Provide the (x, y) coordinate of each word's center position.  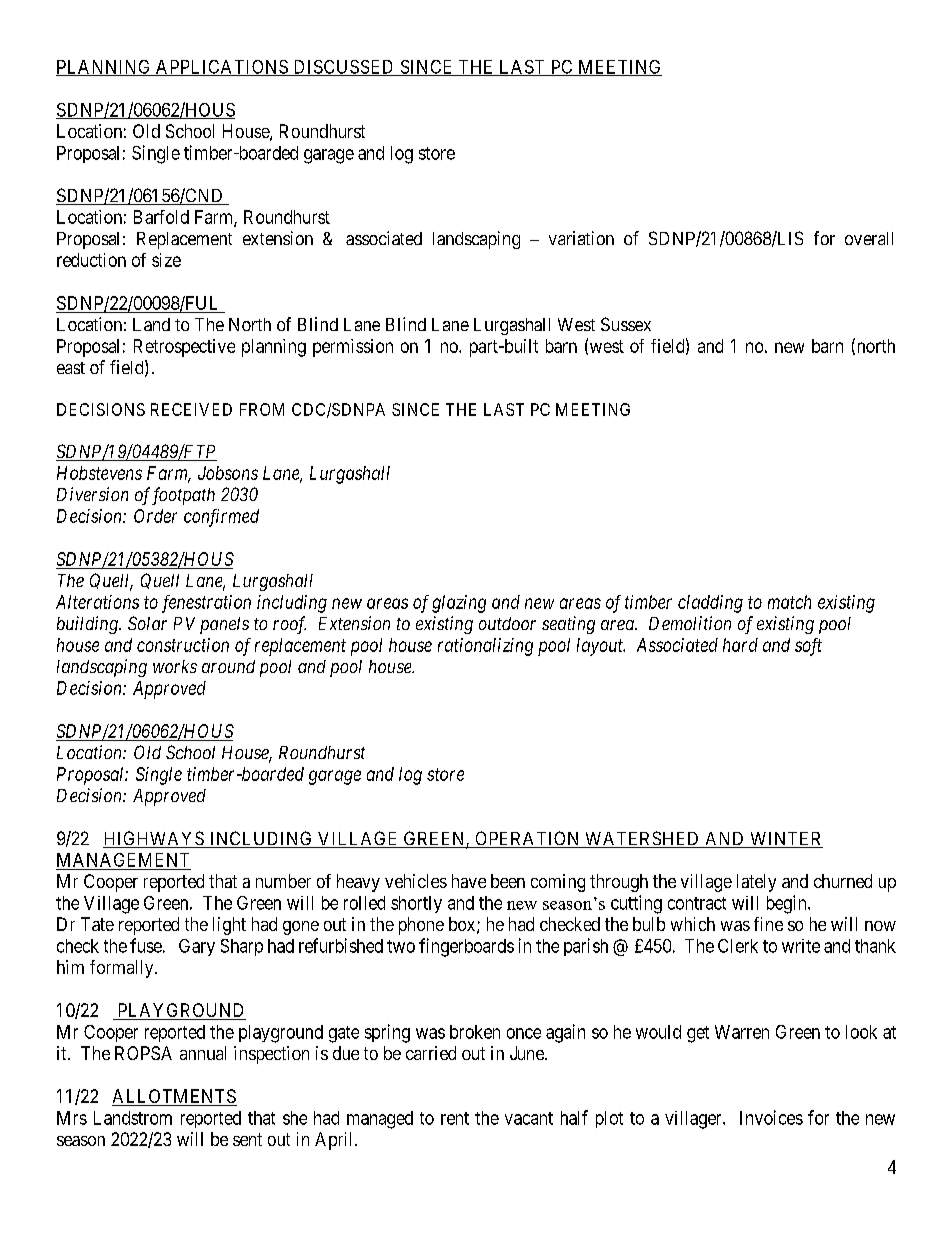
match (789, 602)
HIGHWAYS (154, 839)
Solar (147, 623)
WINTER (785, 840)
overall (869, 238)
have (469, 881)
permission (353, 348)
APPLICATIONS (222, 68)
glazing (459, 604)
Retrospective (184, 348)
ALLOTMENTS (174, 1097)
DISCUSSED (344, 68)
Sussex (626, 324)
